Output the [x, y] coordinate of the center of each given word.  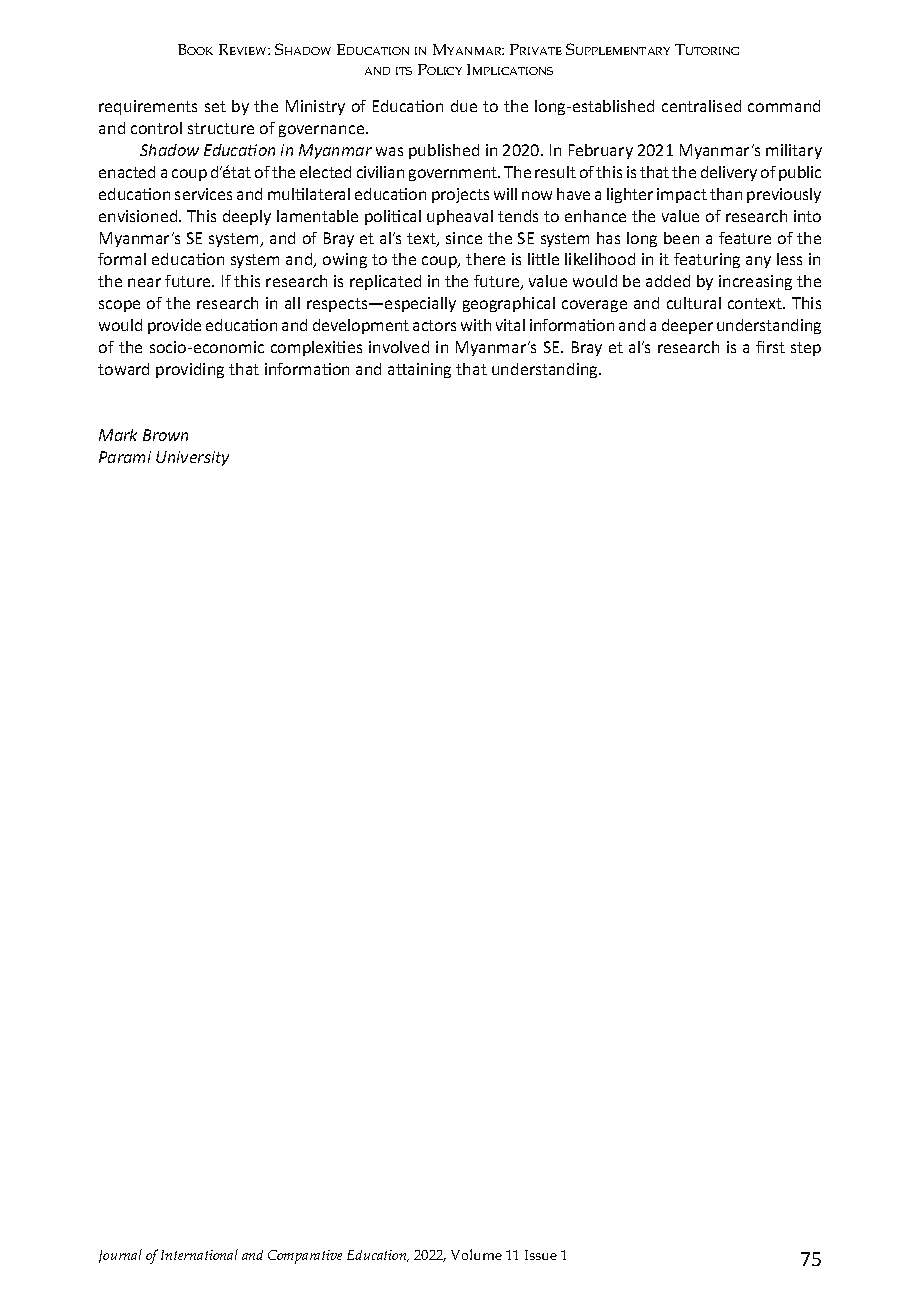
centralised [701, 106]
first [770, 347]
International [199, 1254]
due [464, 106]
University [192, 458]
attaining [419, 370]
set [215, 106]
